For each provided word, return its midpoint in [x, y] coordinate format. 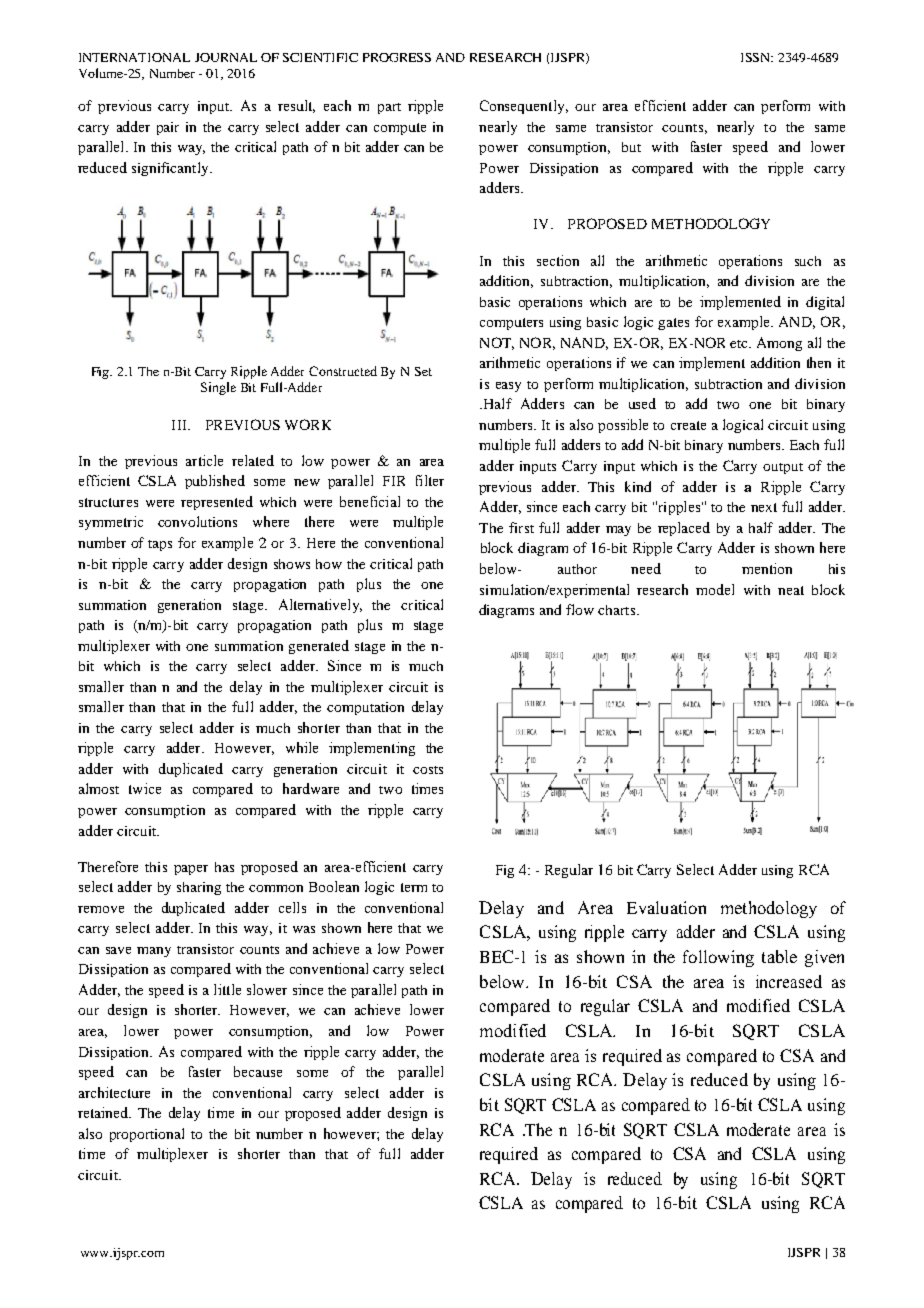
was [304, 929]
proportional [147, 1135]
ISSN [757, 57]
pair [168, 128]
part [389, 108]
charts [618, 610]
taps [160, 545]
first [521, 527]
